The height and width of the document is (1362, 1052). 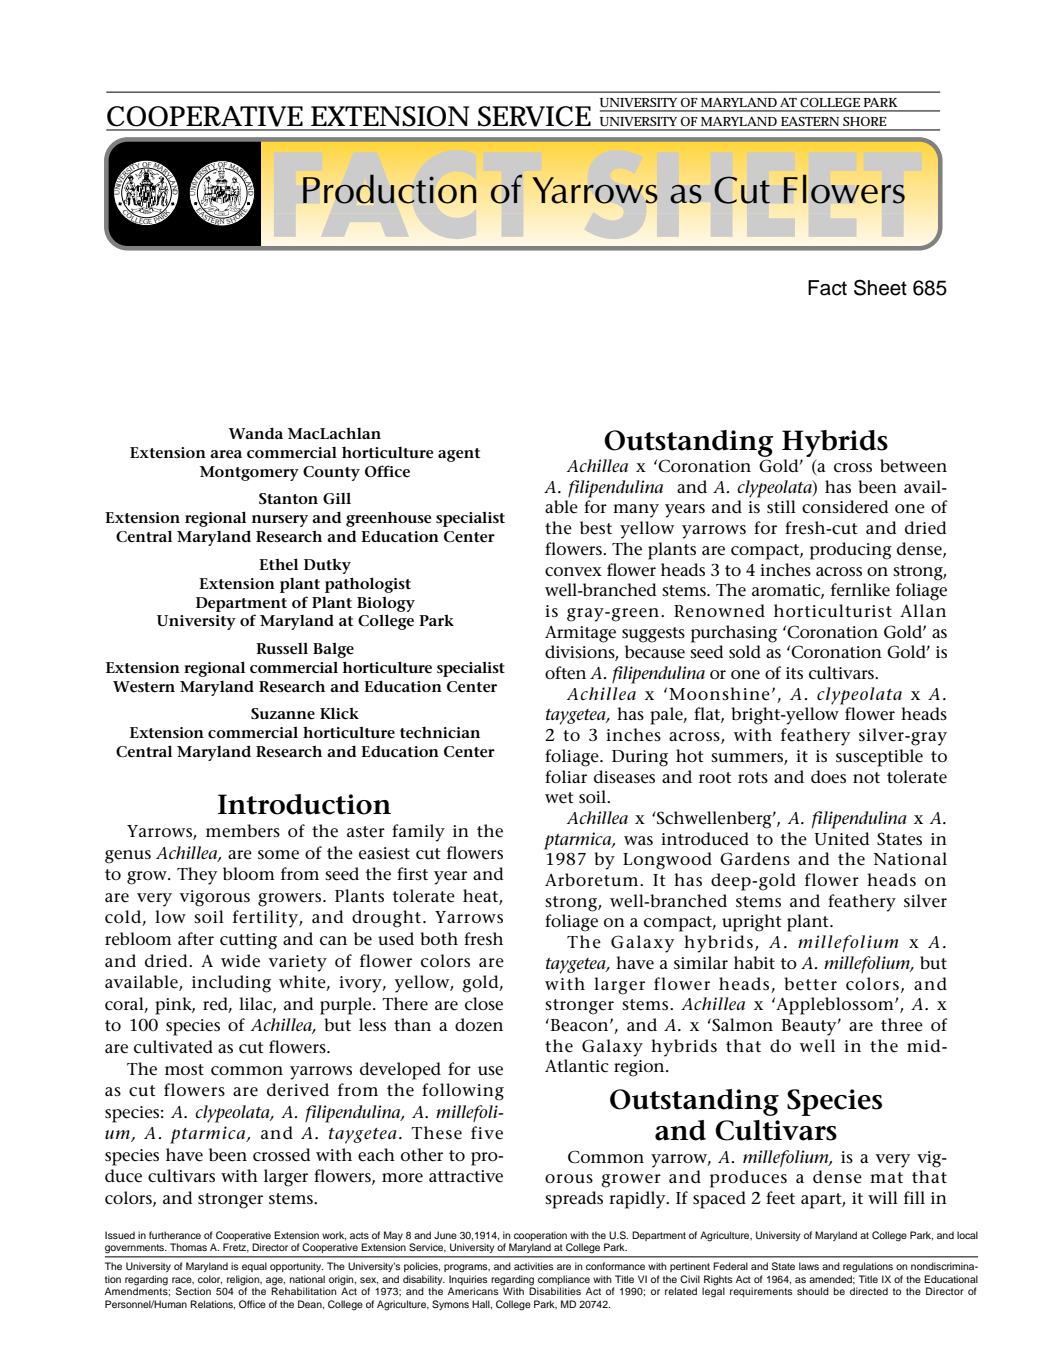 What do you see at coordinates (580, 634) in the document?
I see `Armitage` at bounding box center [580, 634].
